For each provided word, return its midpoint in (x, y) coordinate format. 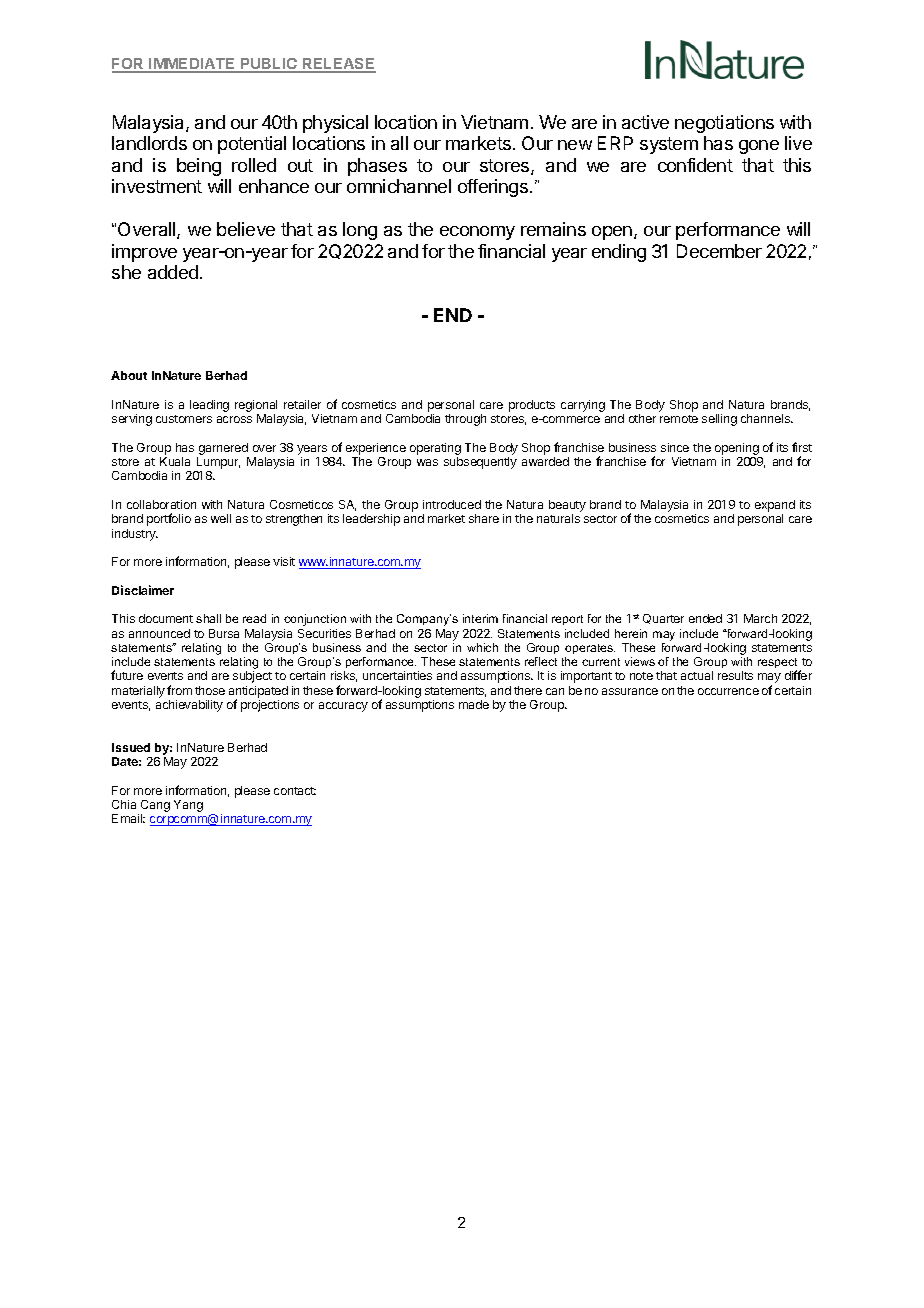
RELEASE (338, 65)
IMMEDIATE (192, 65)
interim (480, 618)
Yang (188, 806)
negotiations (724, 124)
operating (435, 450)
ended (705, 618)
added (173, 272)
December (719, 251)
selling (719, 420)
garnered (223, 450)
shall (208, 618)
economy (477, 233)
